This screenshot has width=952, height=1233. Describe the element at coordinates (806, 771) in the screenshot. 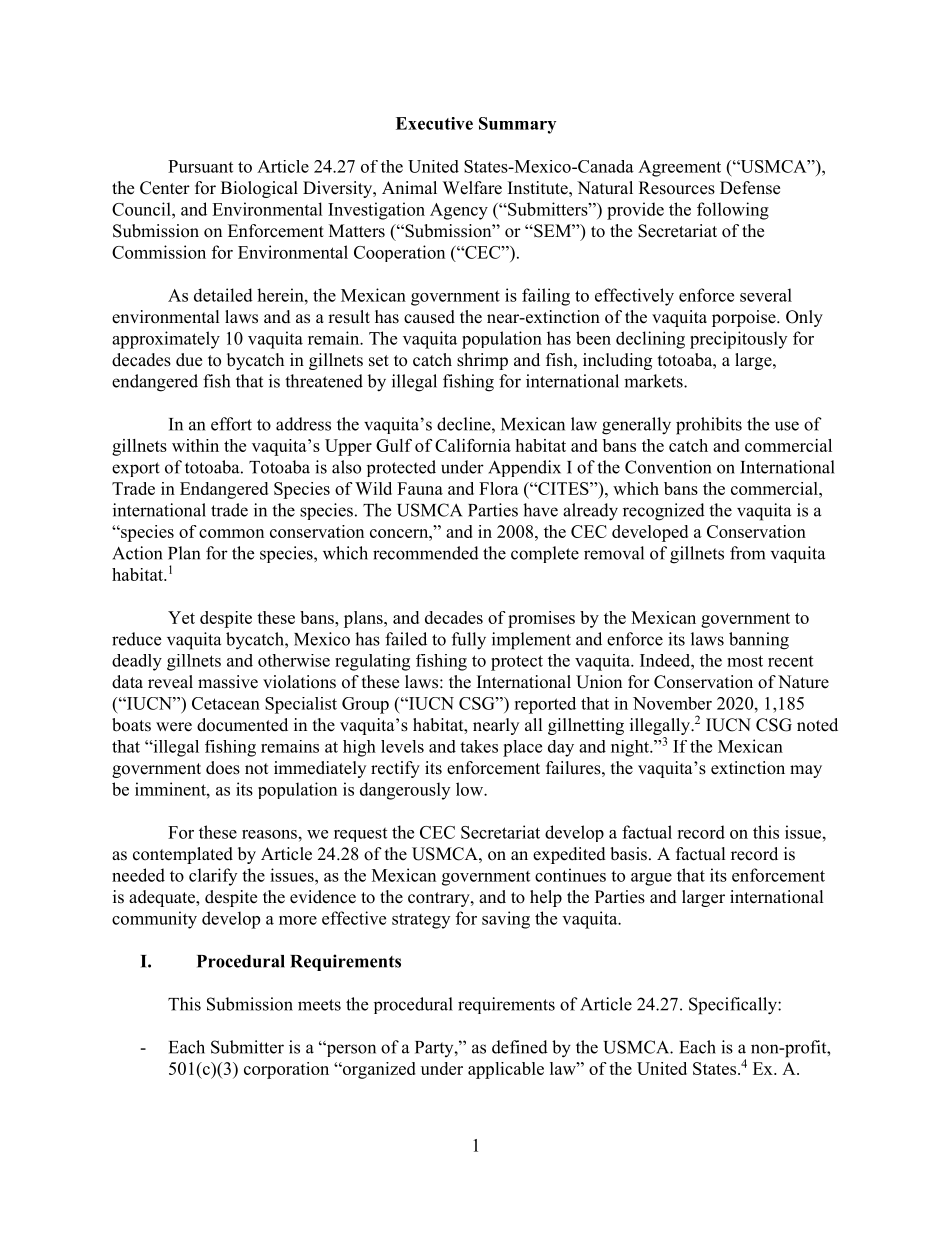

I see `may` at that location.
